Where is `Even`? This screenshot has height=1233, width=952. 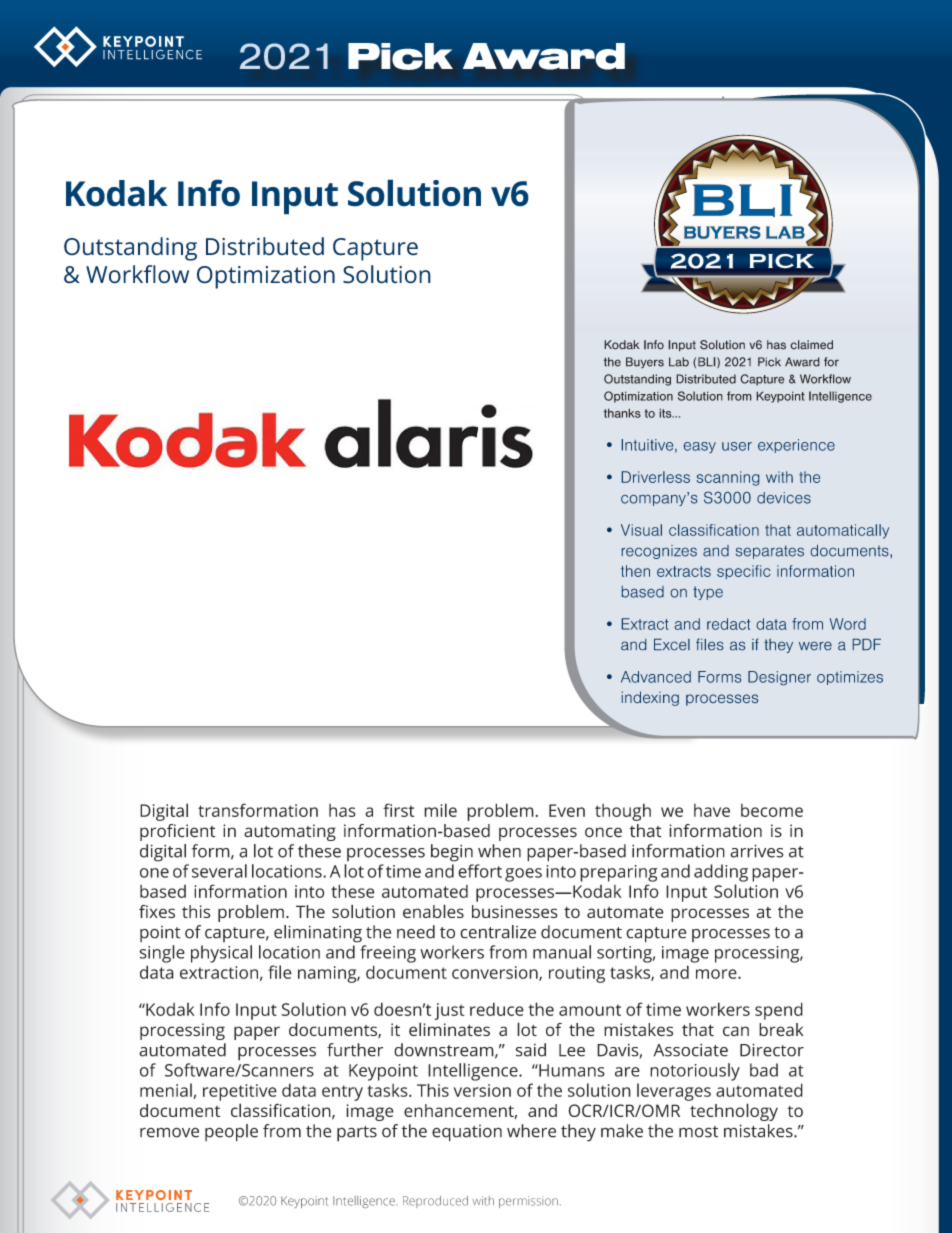
Even is located at coordinates (567, 810).
